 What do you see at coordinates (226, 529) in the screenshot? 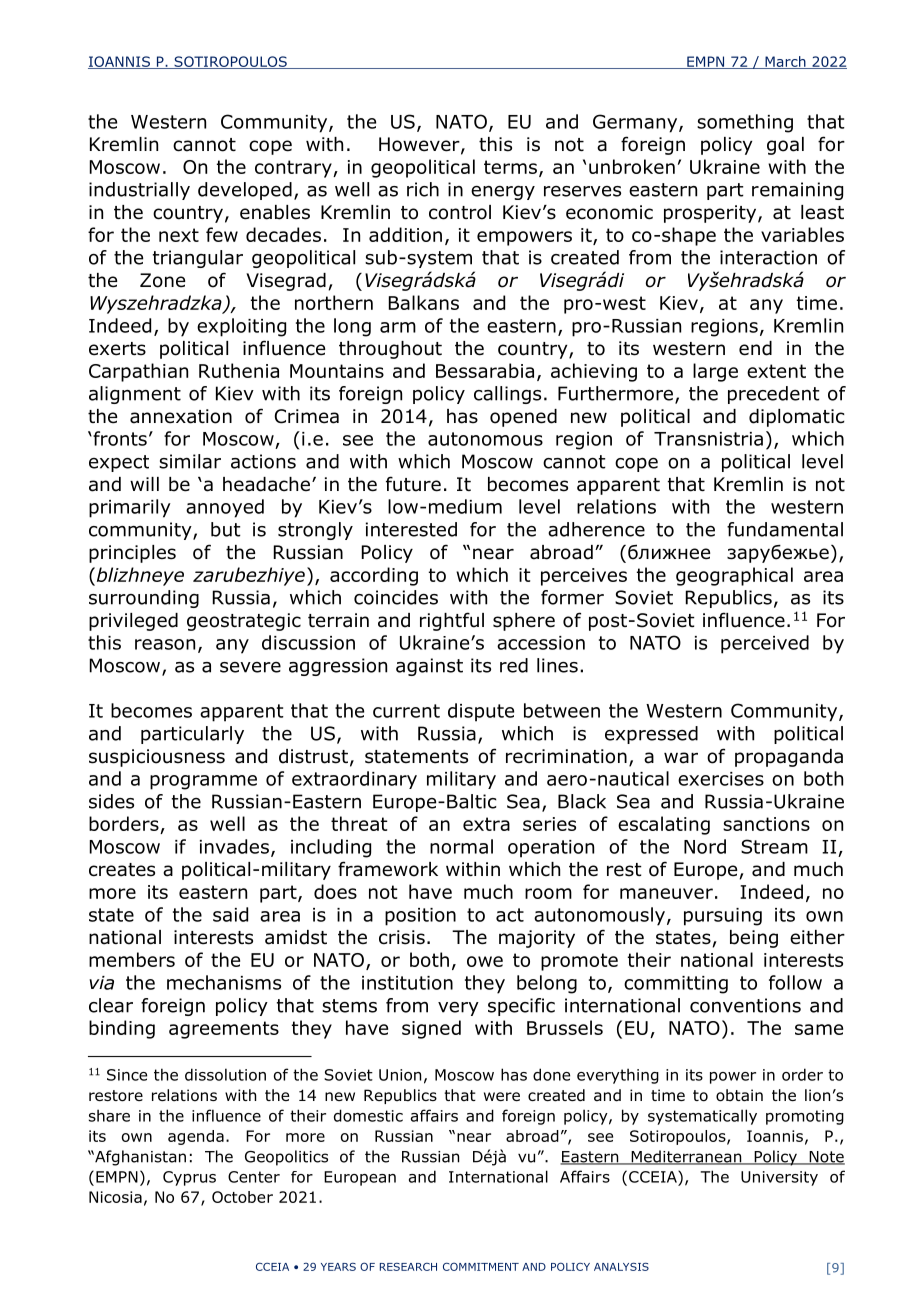
I see `but` at bounding box center [226, 529].
